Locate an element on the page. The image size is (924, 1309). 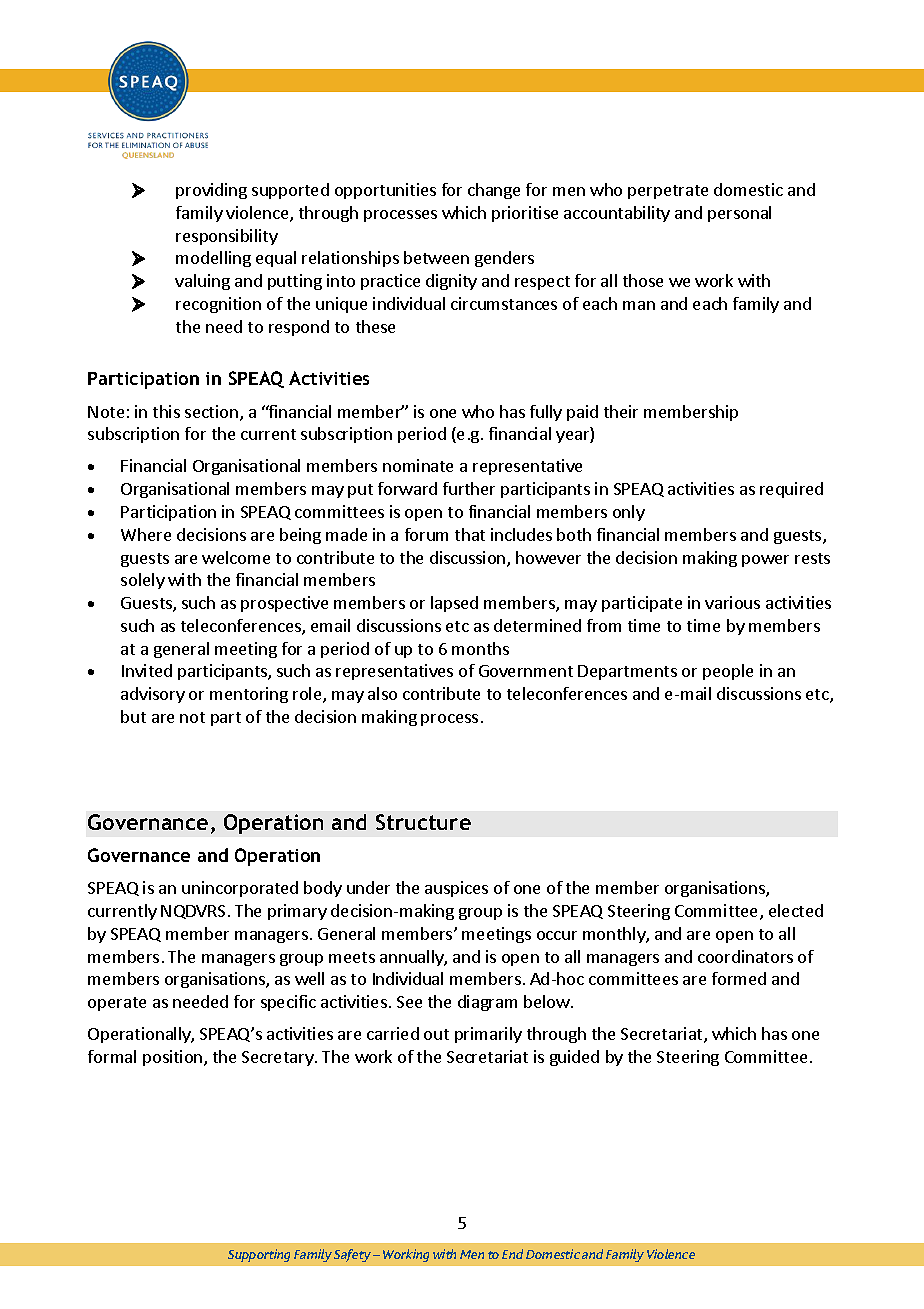
responsibility is located at coordinates (227, 237).
